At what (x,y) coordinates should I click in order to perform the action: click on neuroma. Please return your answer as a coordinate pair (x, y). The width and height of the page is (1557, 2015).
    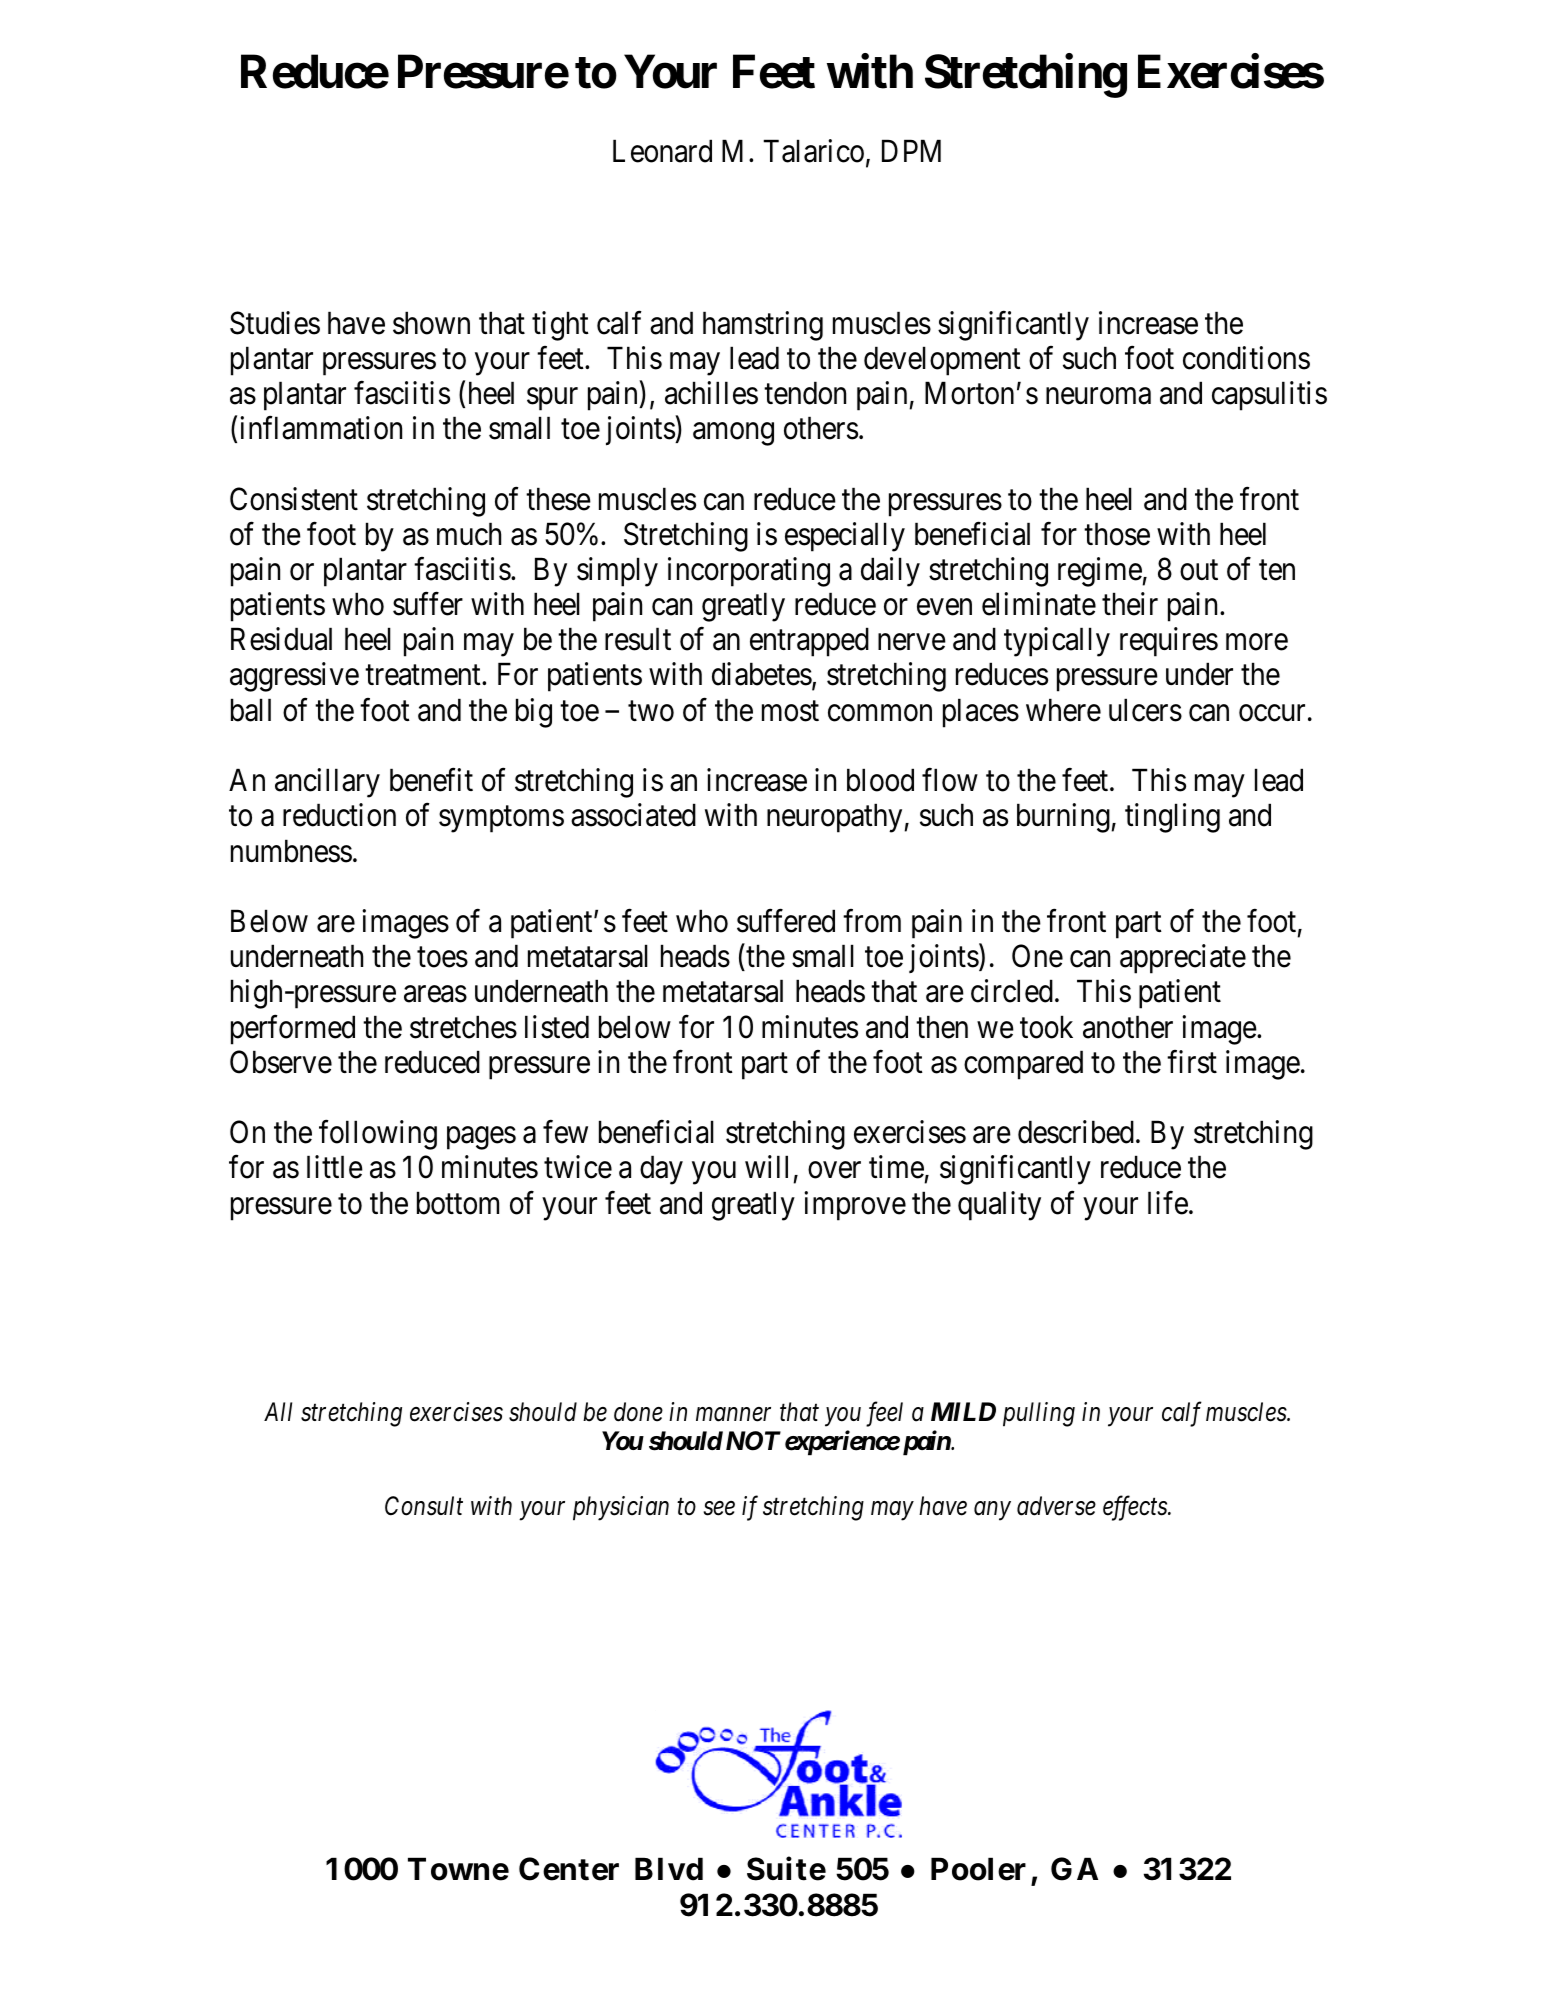
    Looking at the image, I should click on (1098, 396).
